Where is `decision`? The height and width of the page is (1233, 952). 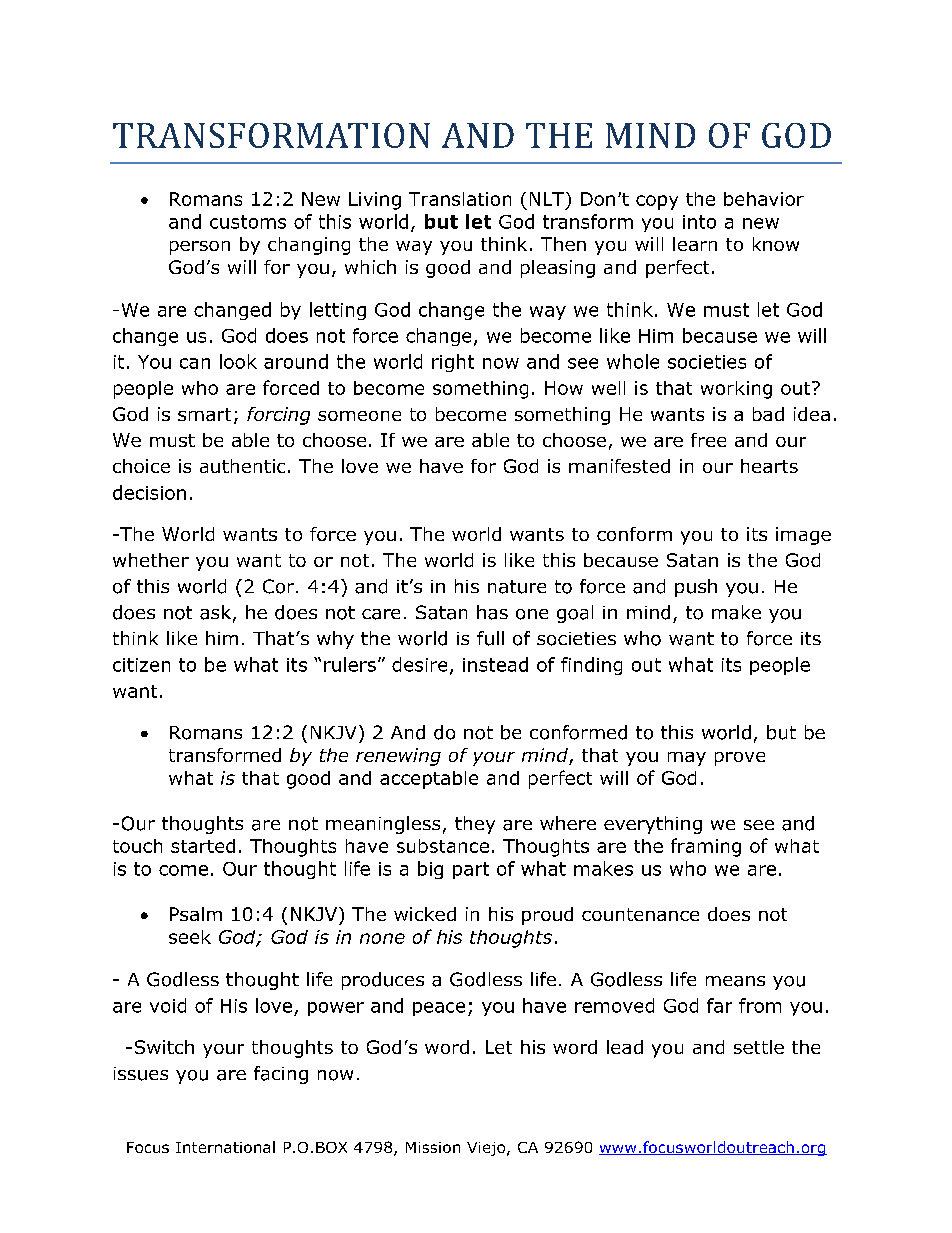
decision is located at coordinates (149, 492).
